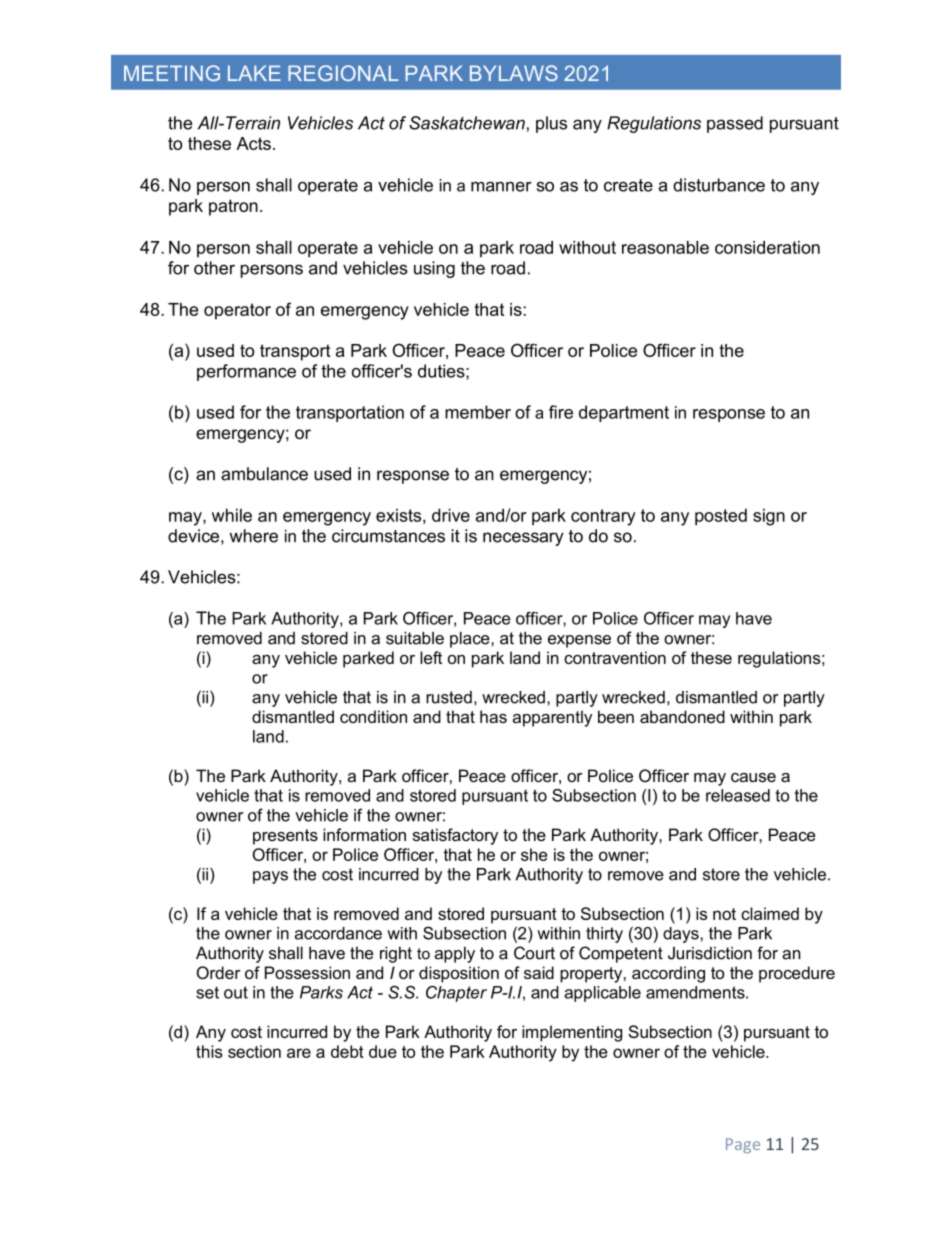 The image size is (952, 1233). What do you see at coordinates (467, 123) in the screenshot?
I see `Saskatchewan` at bounding box center [467, 123].
